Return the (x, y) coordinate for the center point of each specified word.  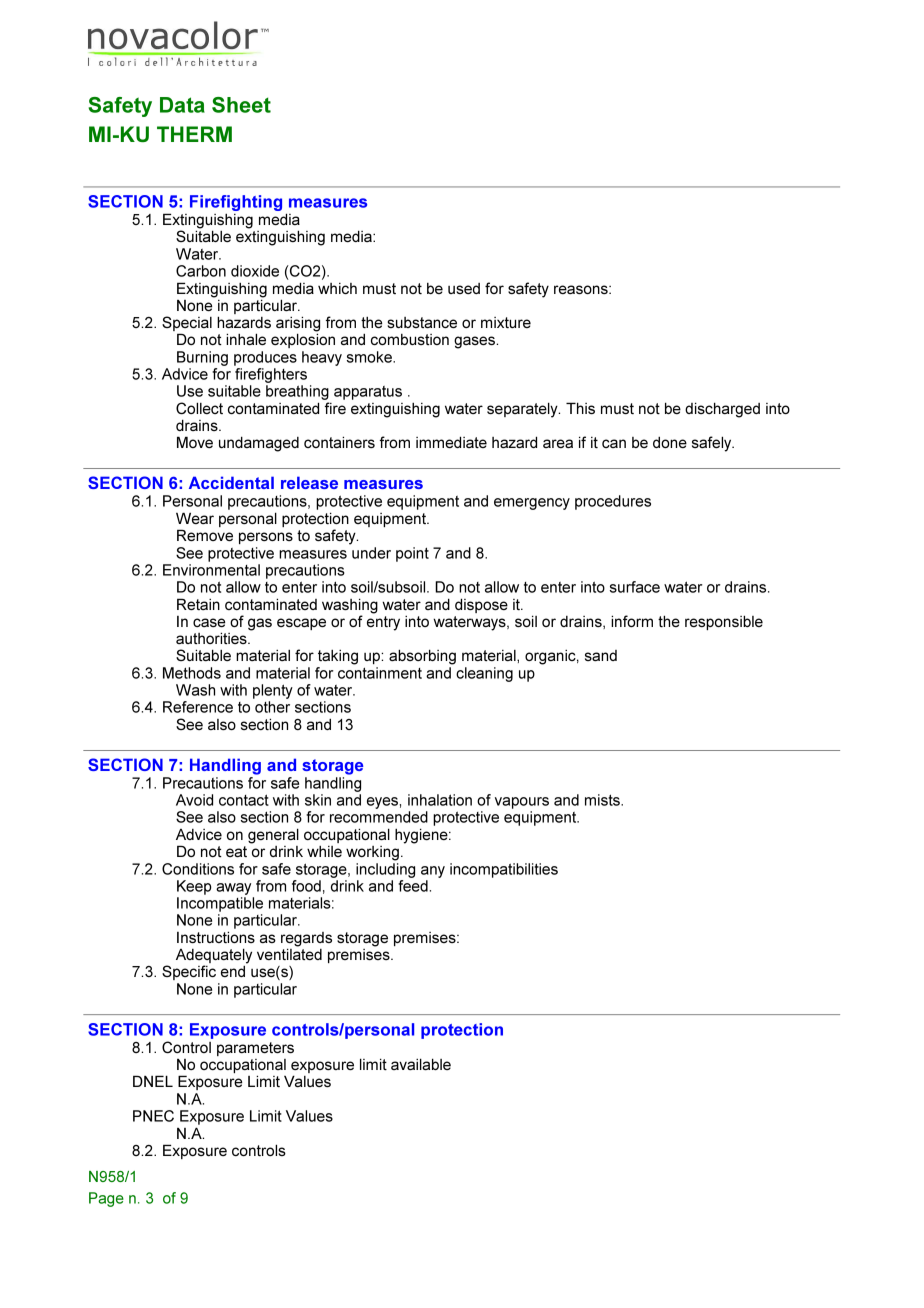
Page (106, 1199)
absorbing (422, 657)
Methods (192, 673)
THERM (194, 134)
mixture (506, 322)
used (464, 288)
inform (632, 621)
